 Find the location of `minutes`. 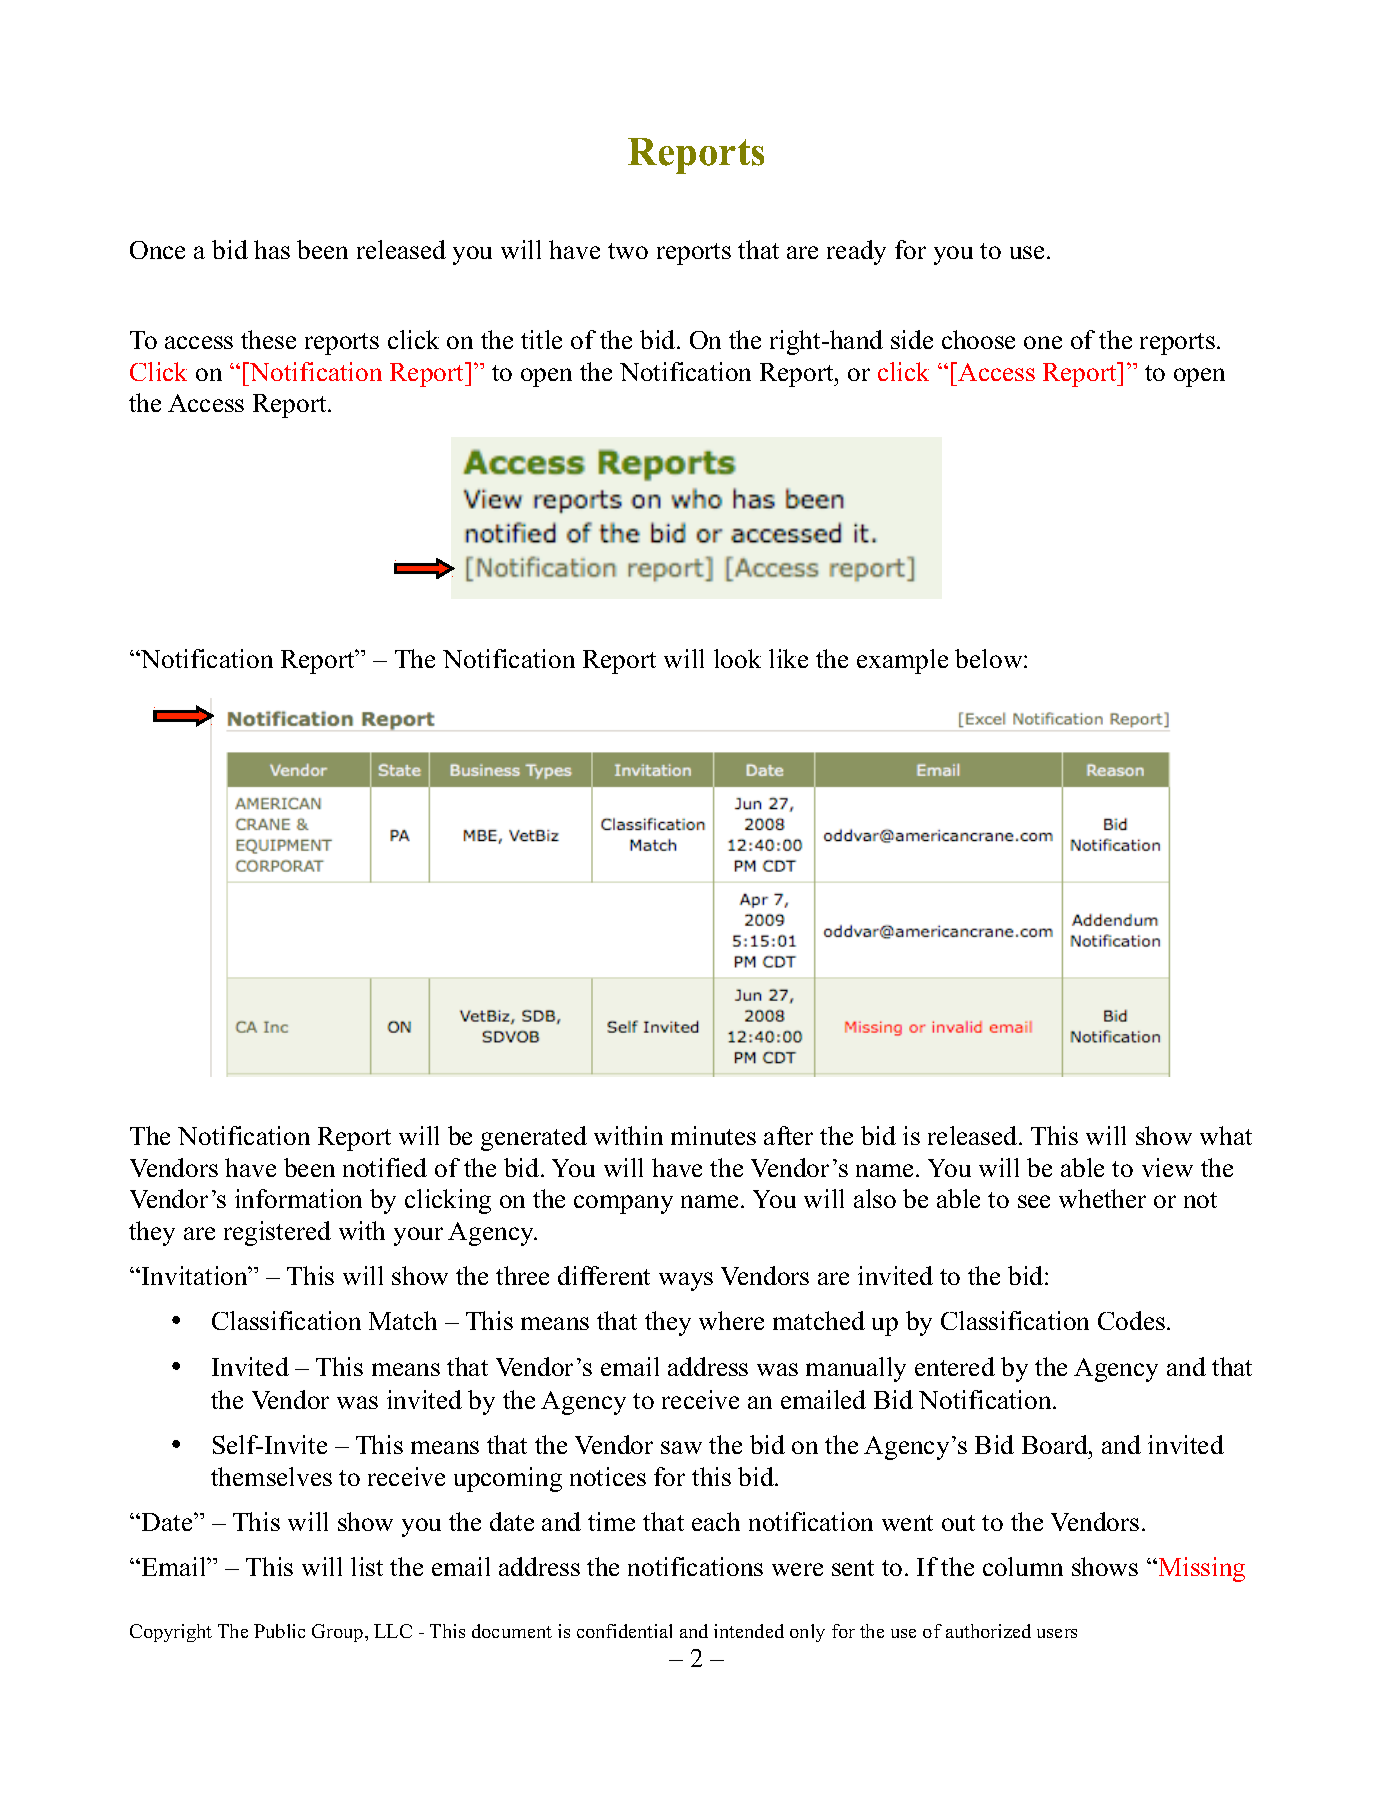

minutes is located at coordinates (713, 1135).
